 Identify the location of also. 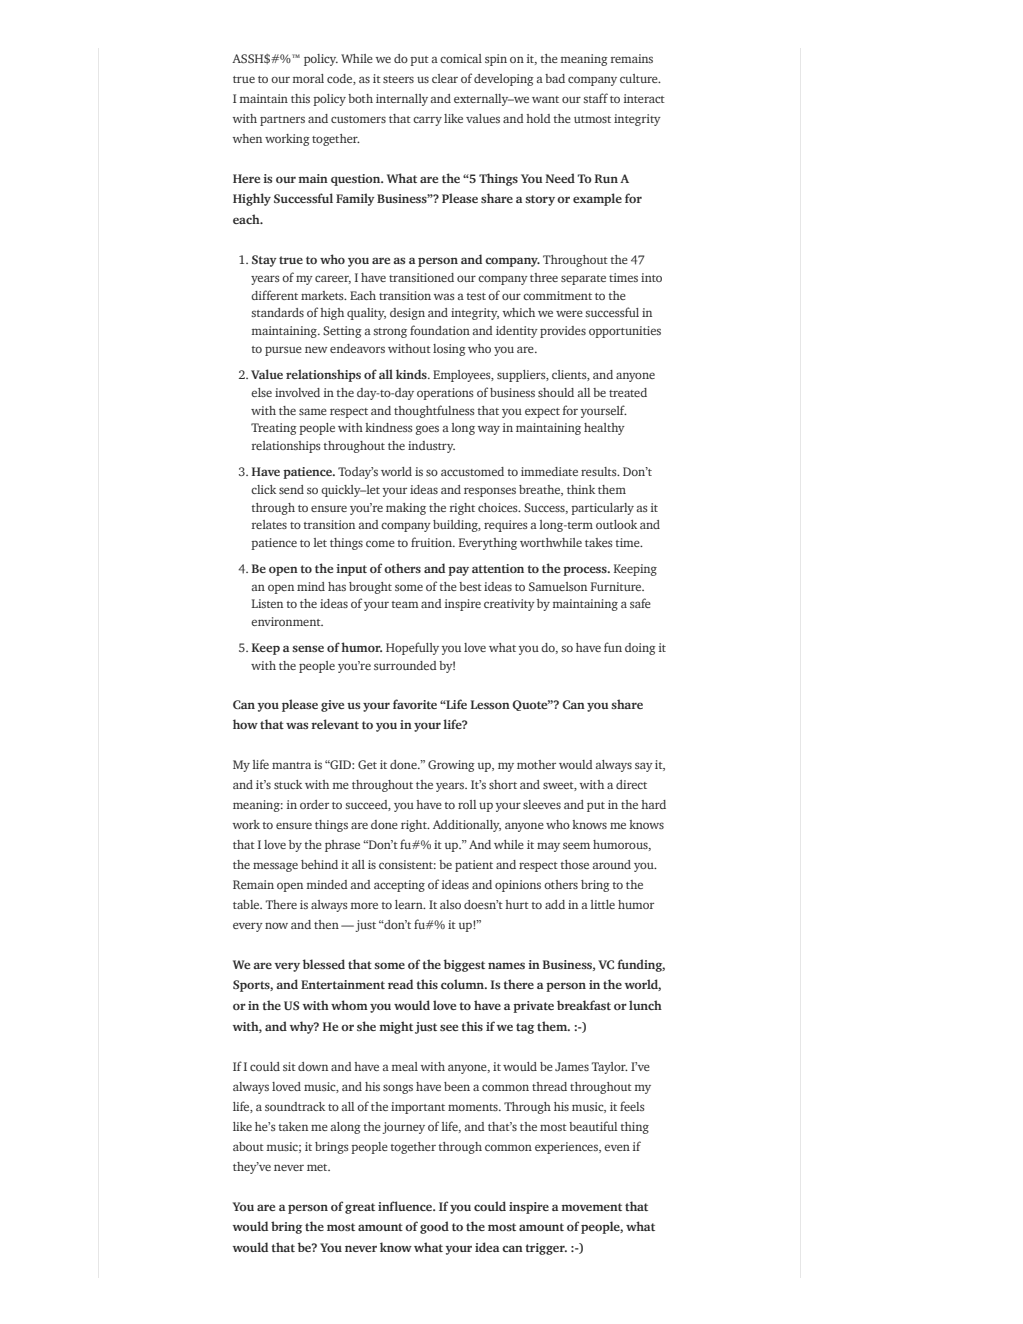
(450, 904).
